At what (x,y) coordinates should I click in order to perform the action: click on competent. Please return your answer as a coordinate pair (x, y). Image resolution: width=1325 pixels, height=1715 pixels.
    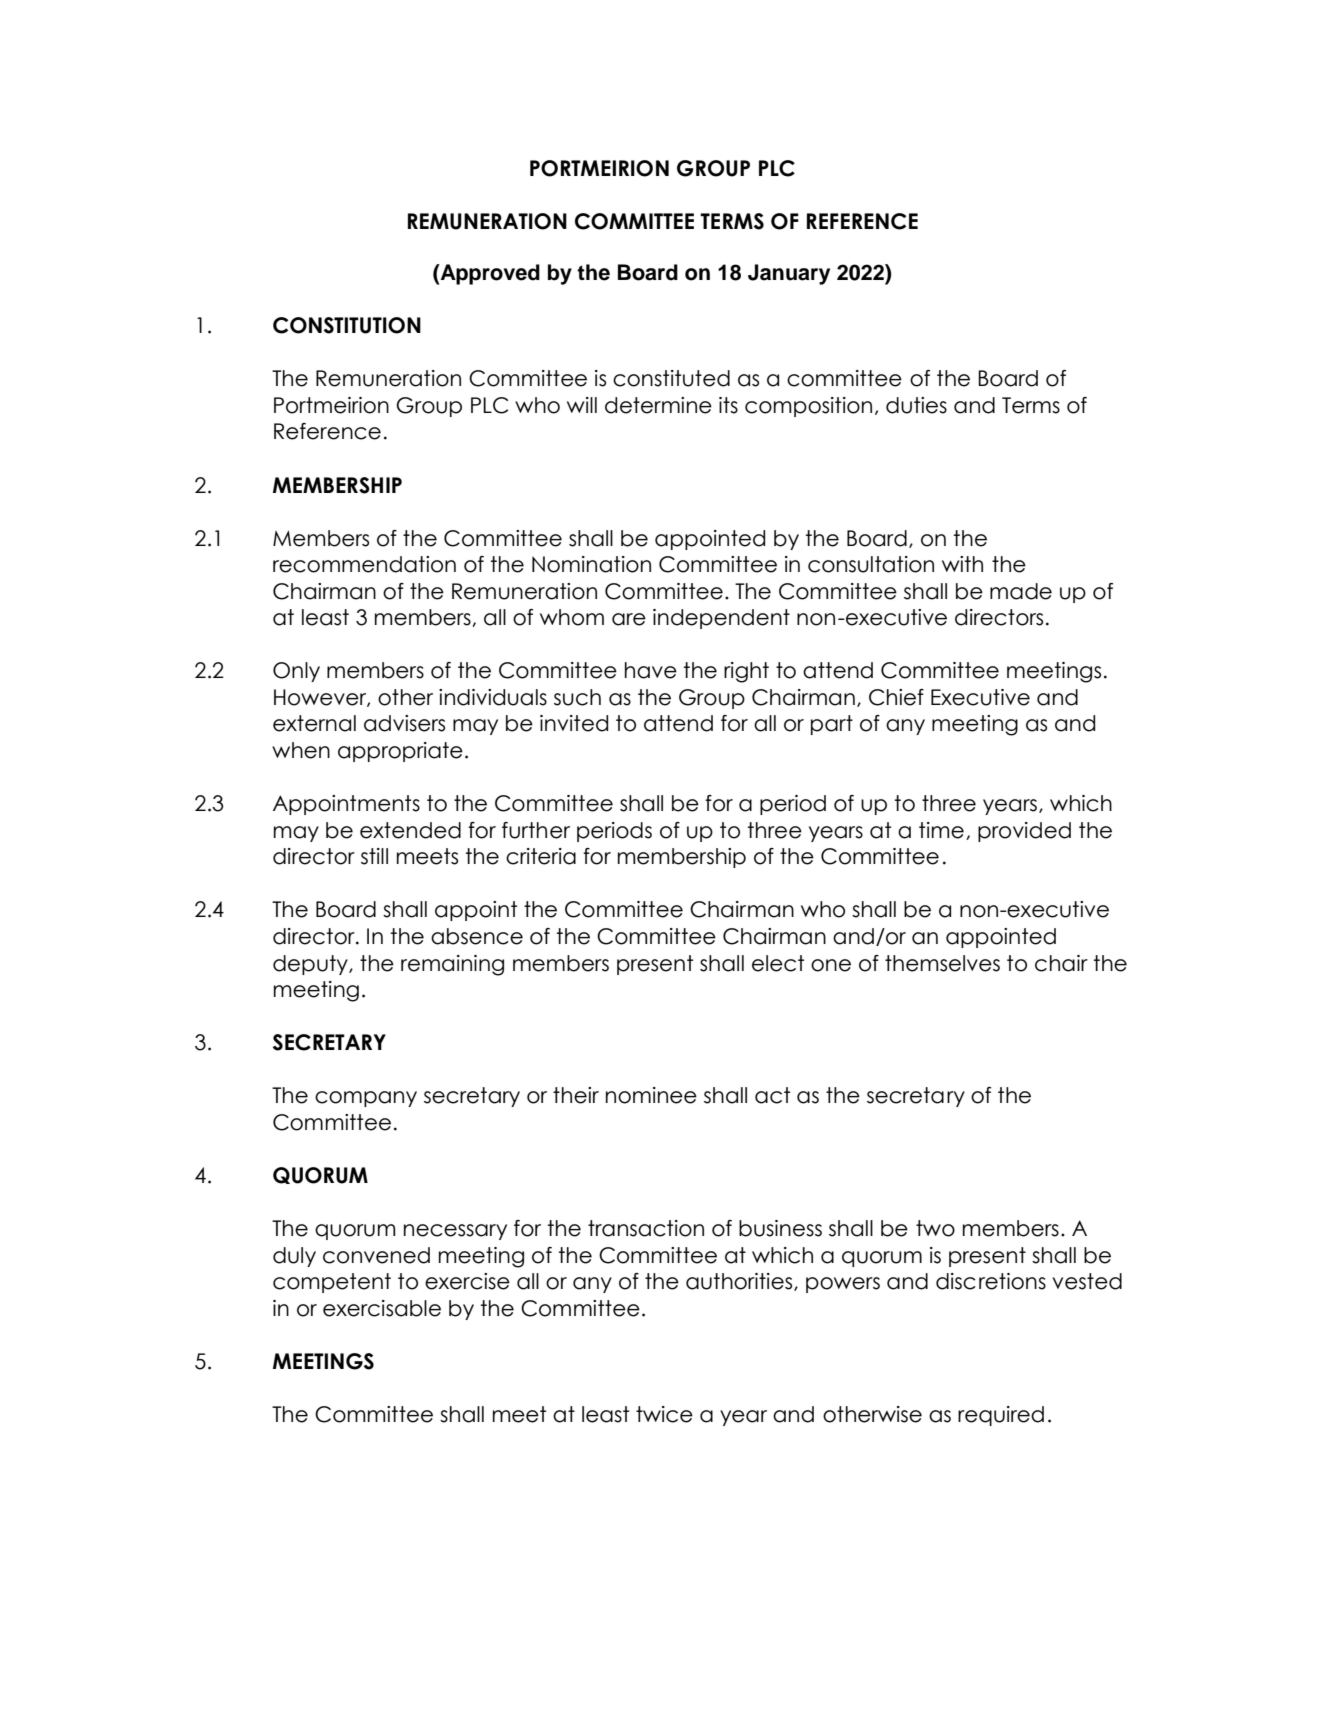
    Looking at the image, I should click on (332, 1283).
